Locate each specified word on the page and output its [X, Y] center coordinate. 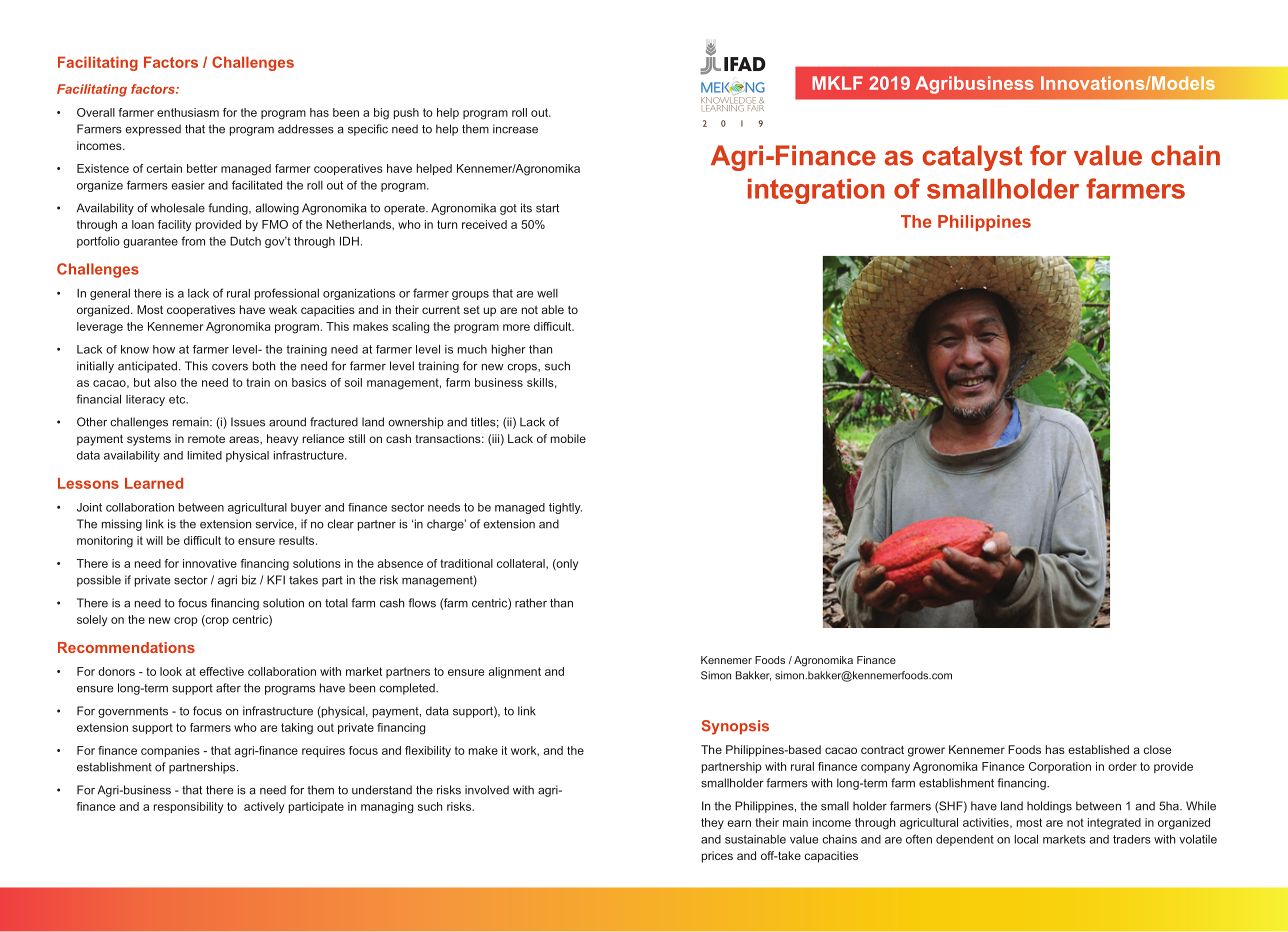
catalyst [973, 158]
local [1026, 839]
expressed [153, 130]
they [712, 823]
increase [515, 129]
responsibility [188, 807]
